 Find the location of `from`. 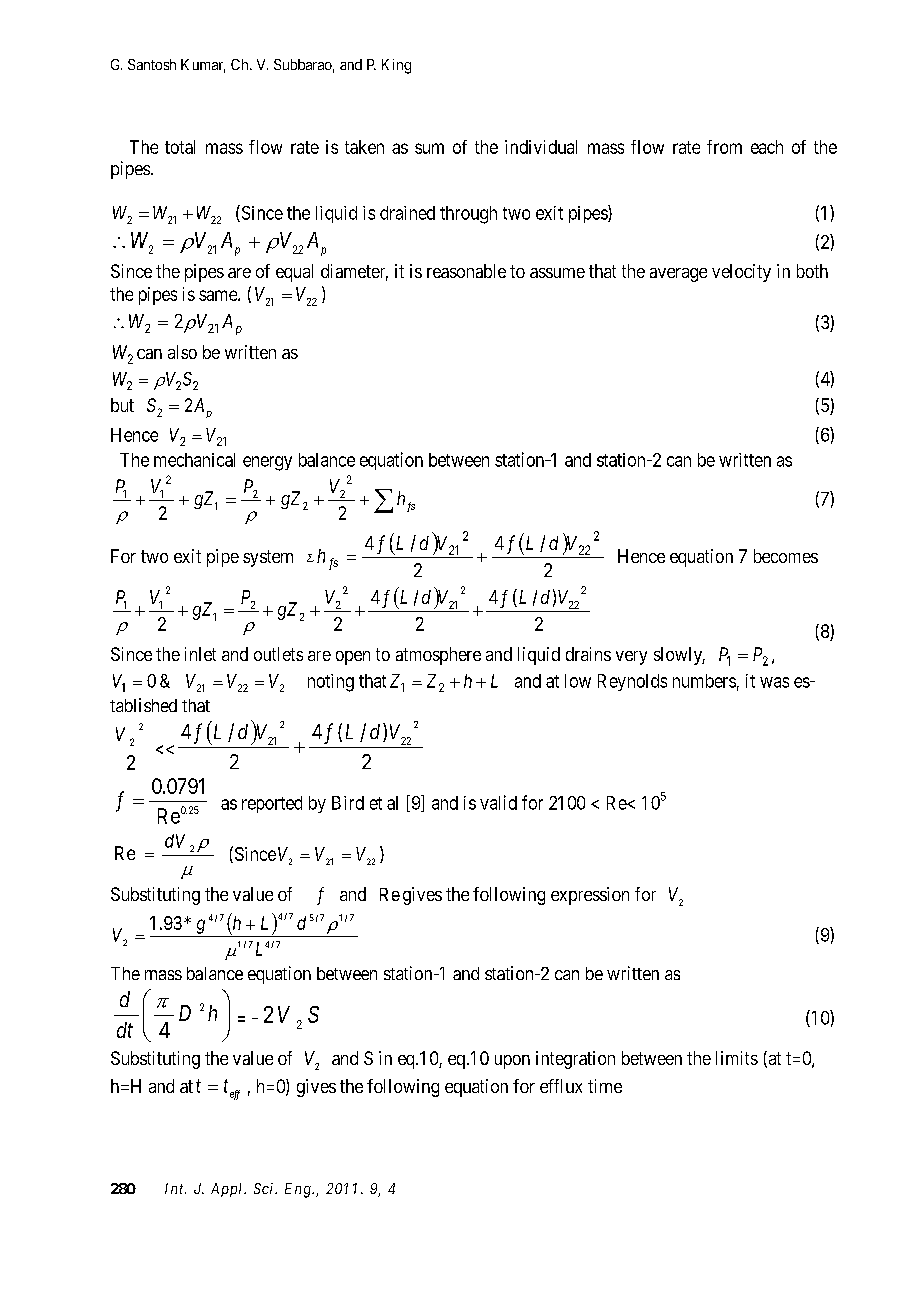

from is located at coordinates (724, 147).
